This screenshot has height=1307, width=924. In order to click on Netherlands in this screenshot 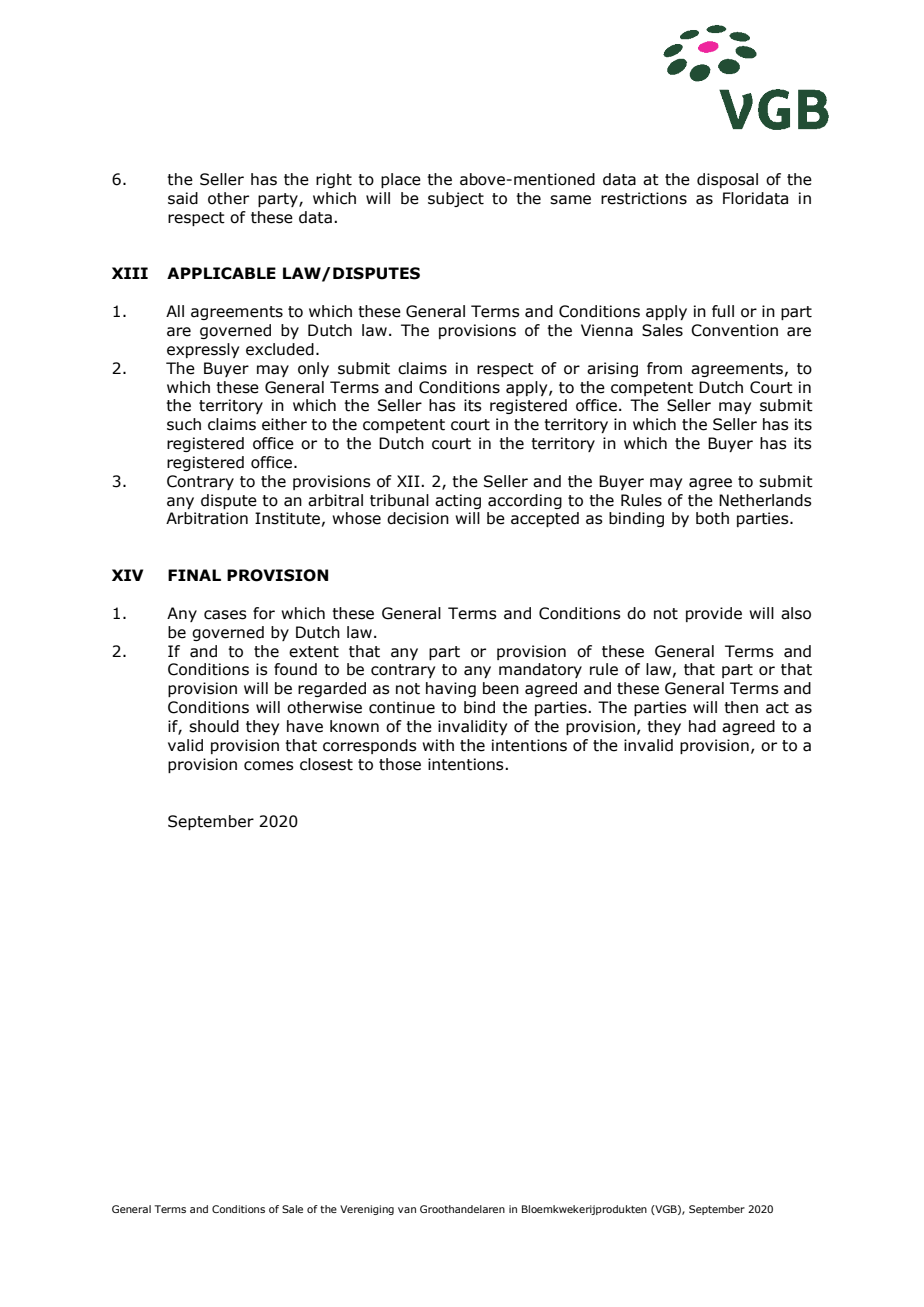, I will do `click(765, 500)`.
